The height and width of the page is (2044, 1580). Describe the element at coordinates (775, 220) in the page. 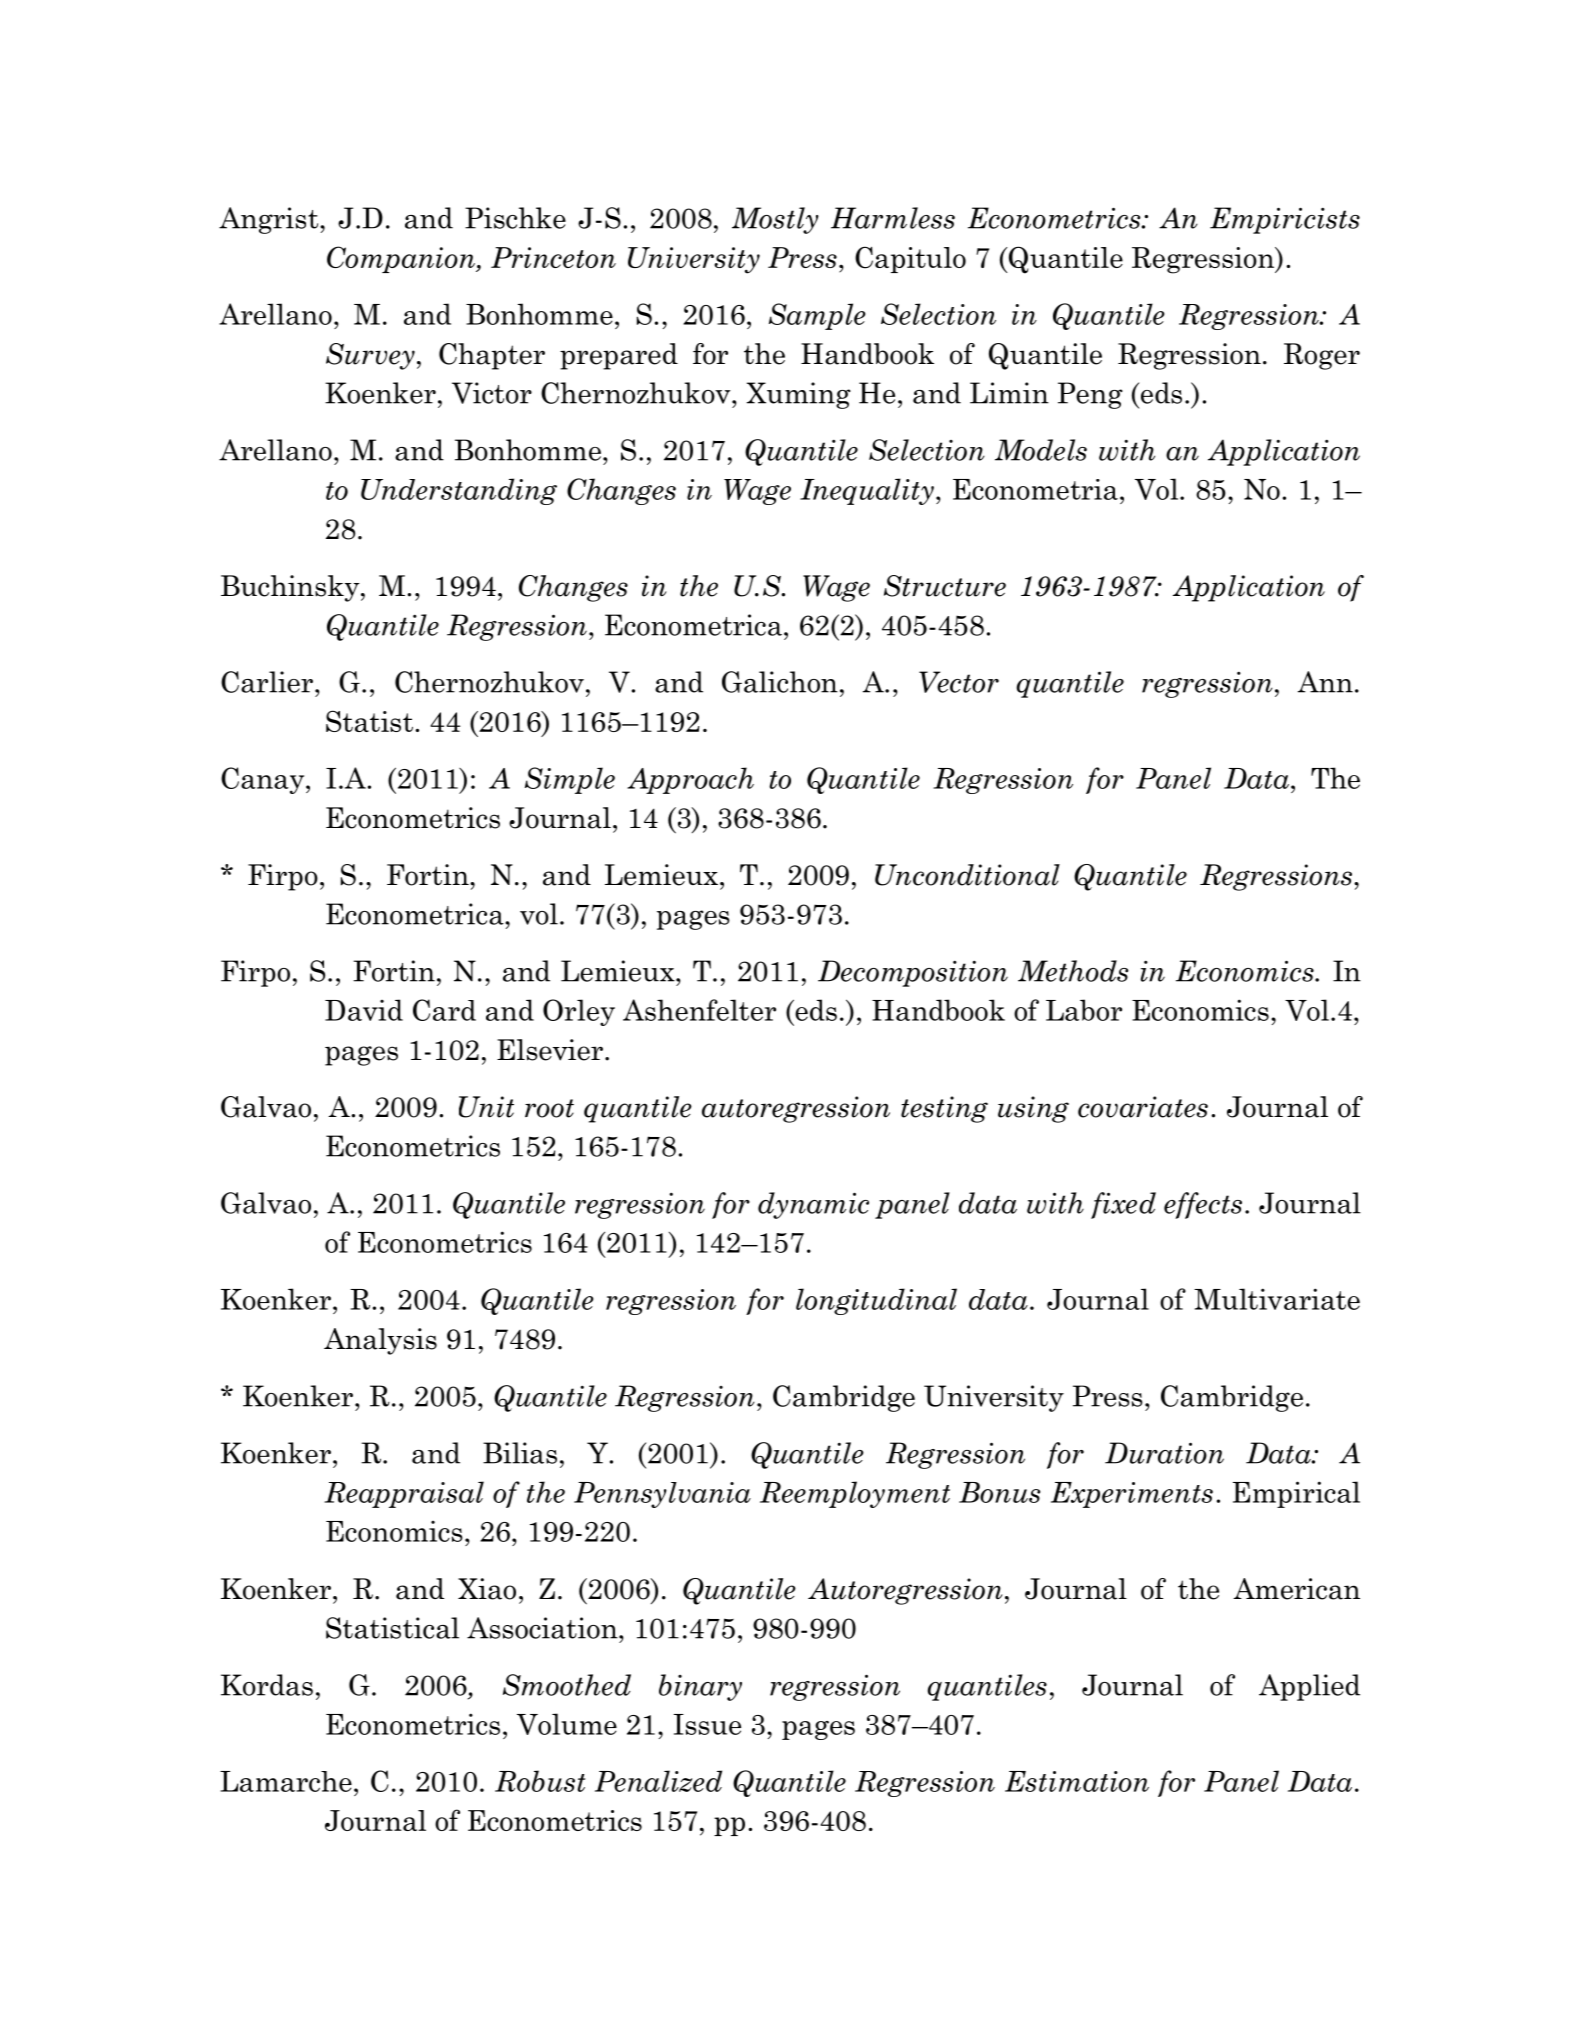

I see `Mostly` at that location.
